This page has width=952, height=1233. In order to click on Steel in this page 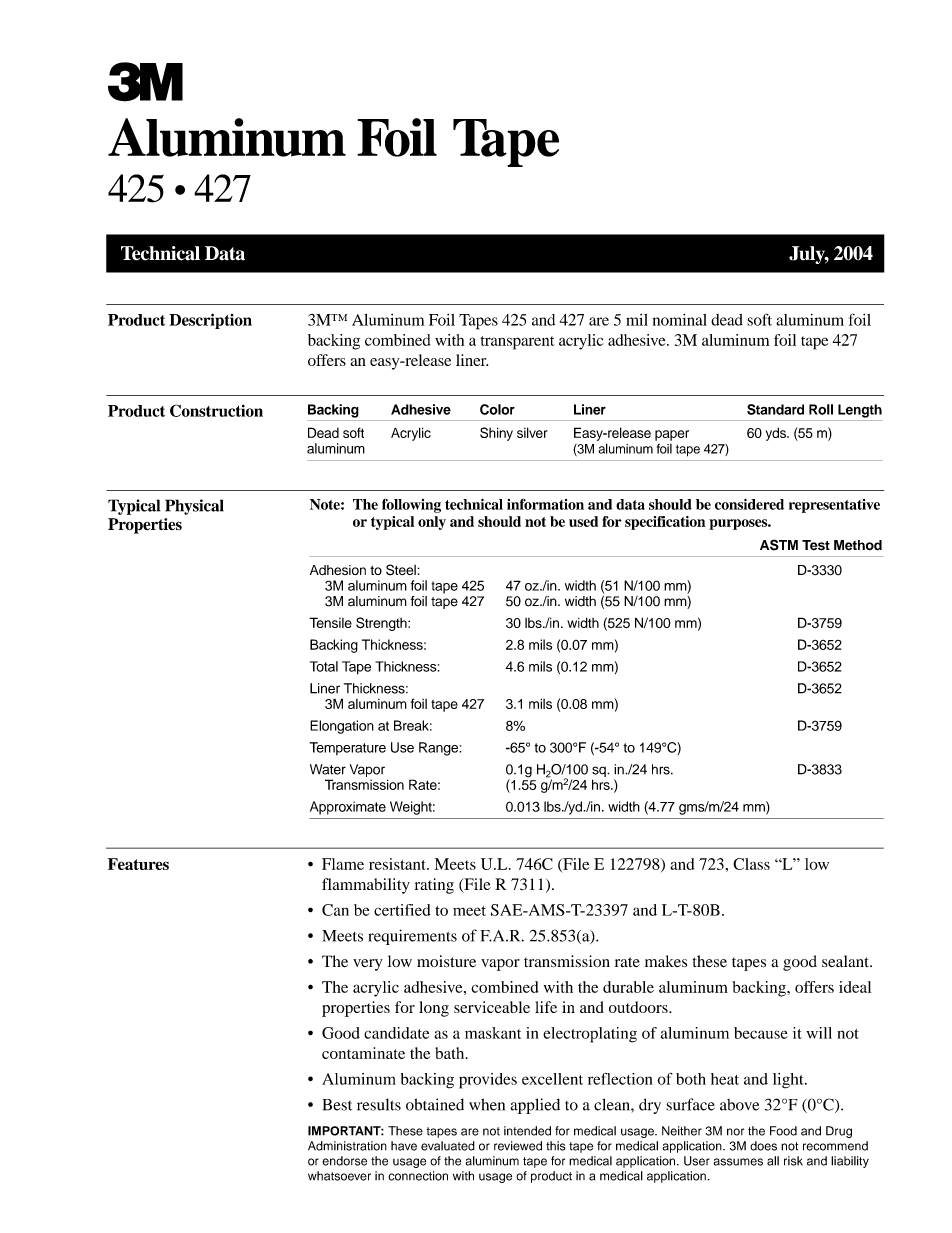, I will do `click(402, 570)`.
